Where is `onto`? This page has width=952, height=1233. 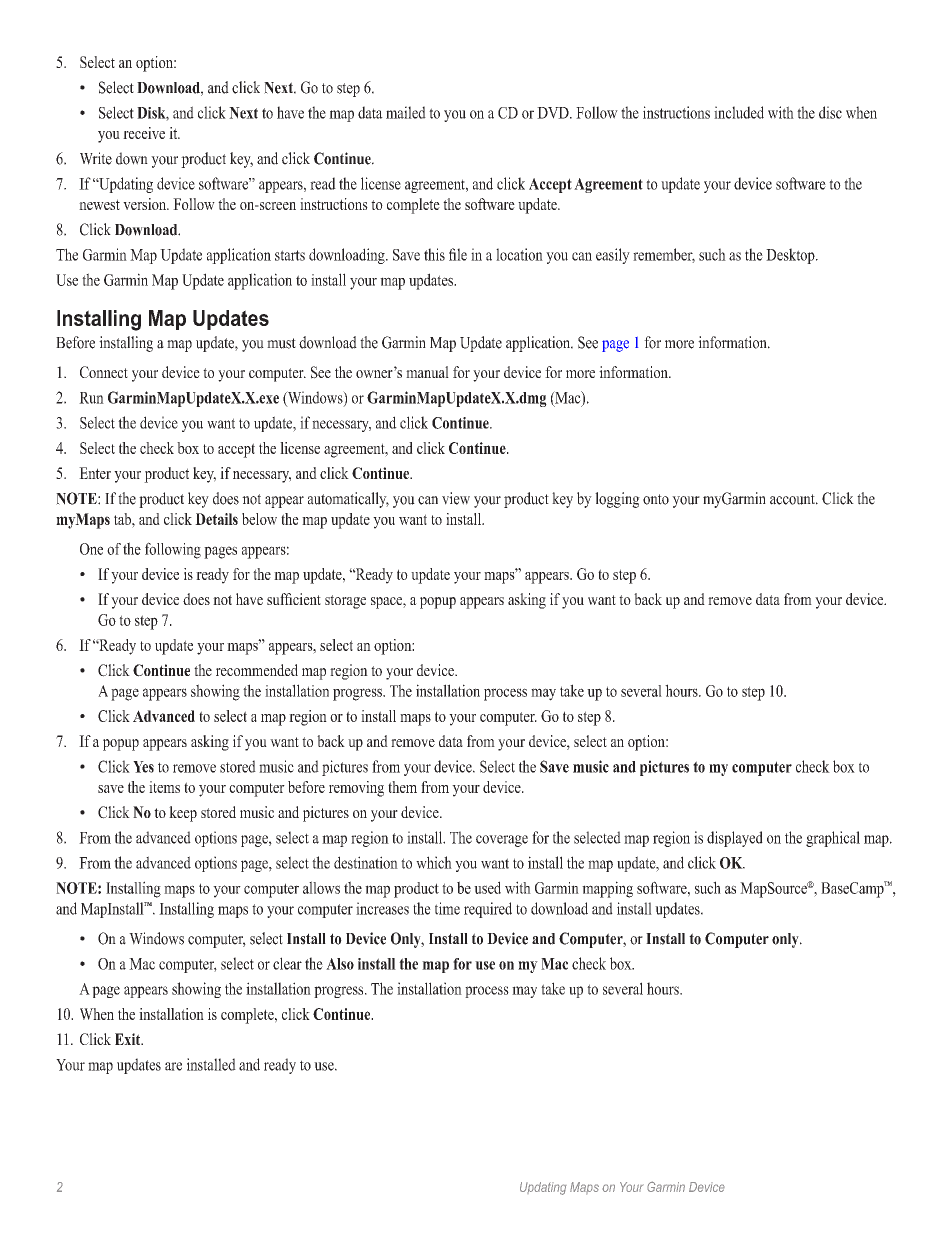
onto is located at coordinates (656, 499).
